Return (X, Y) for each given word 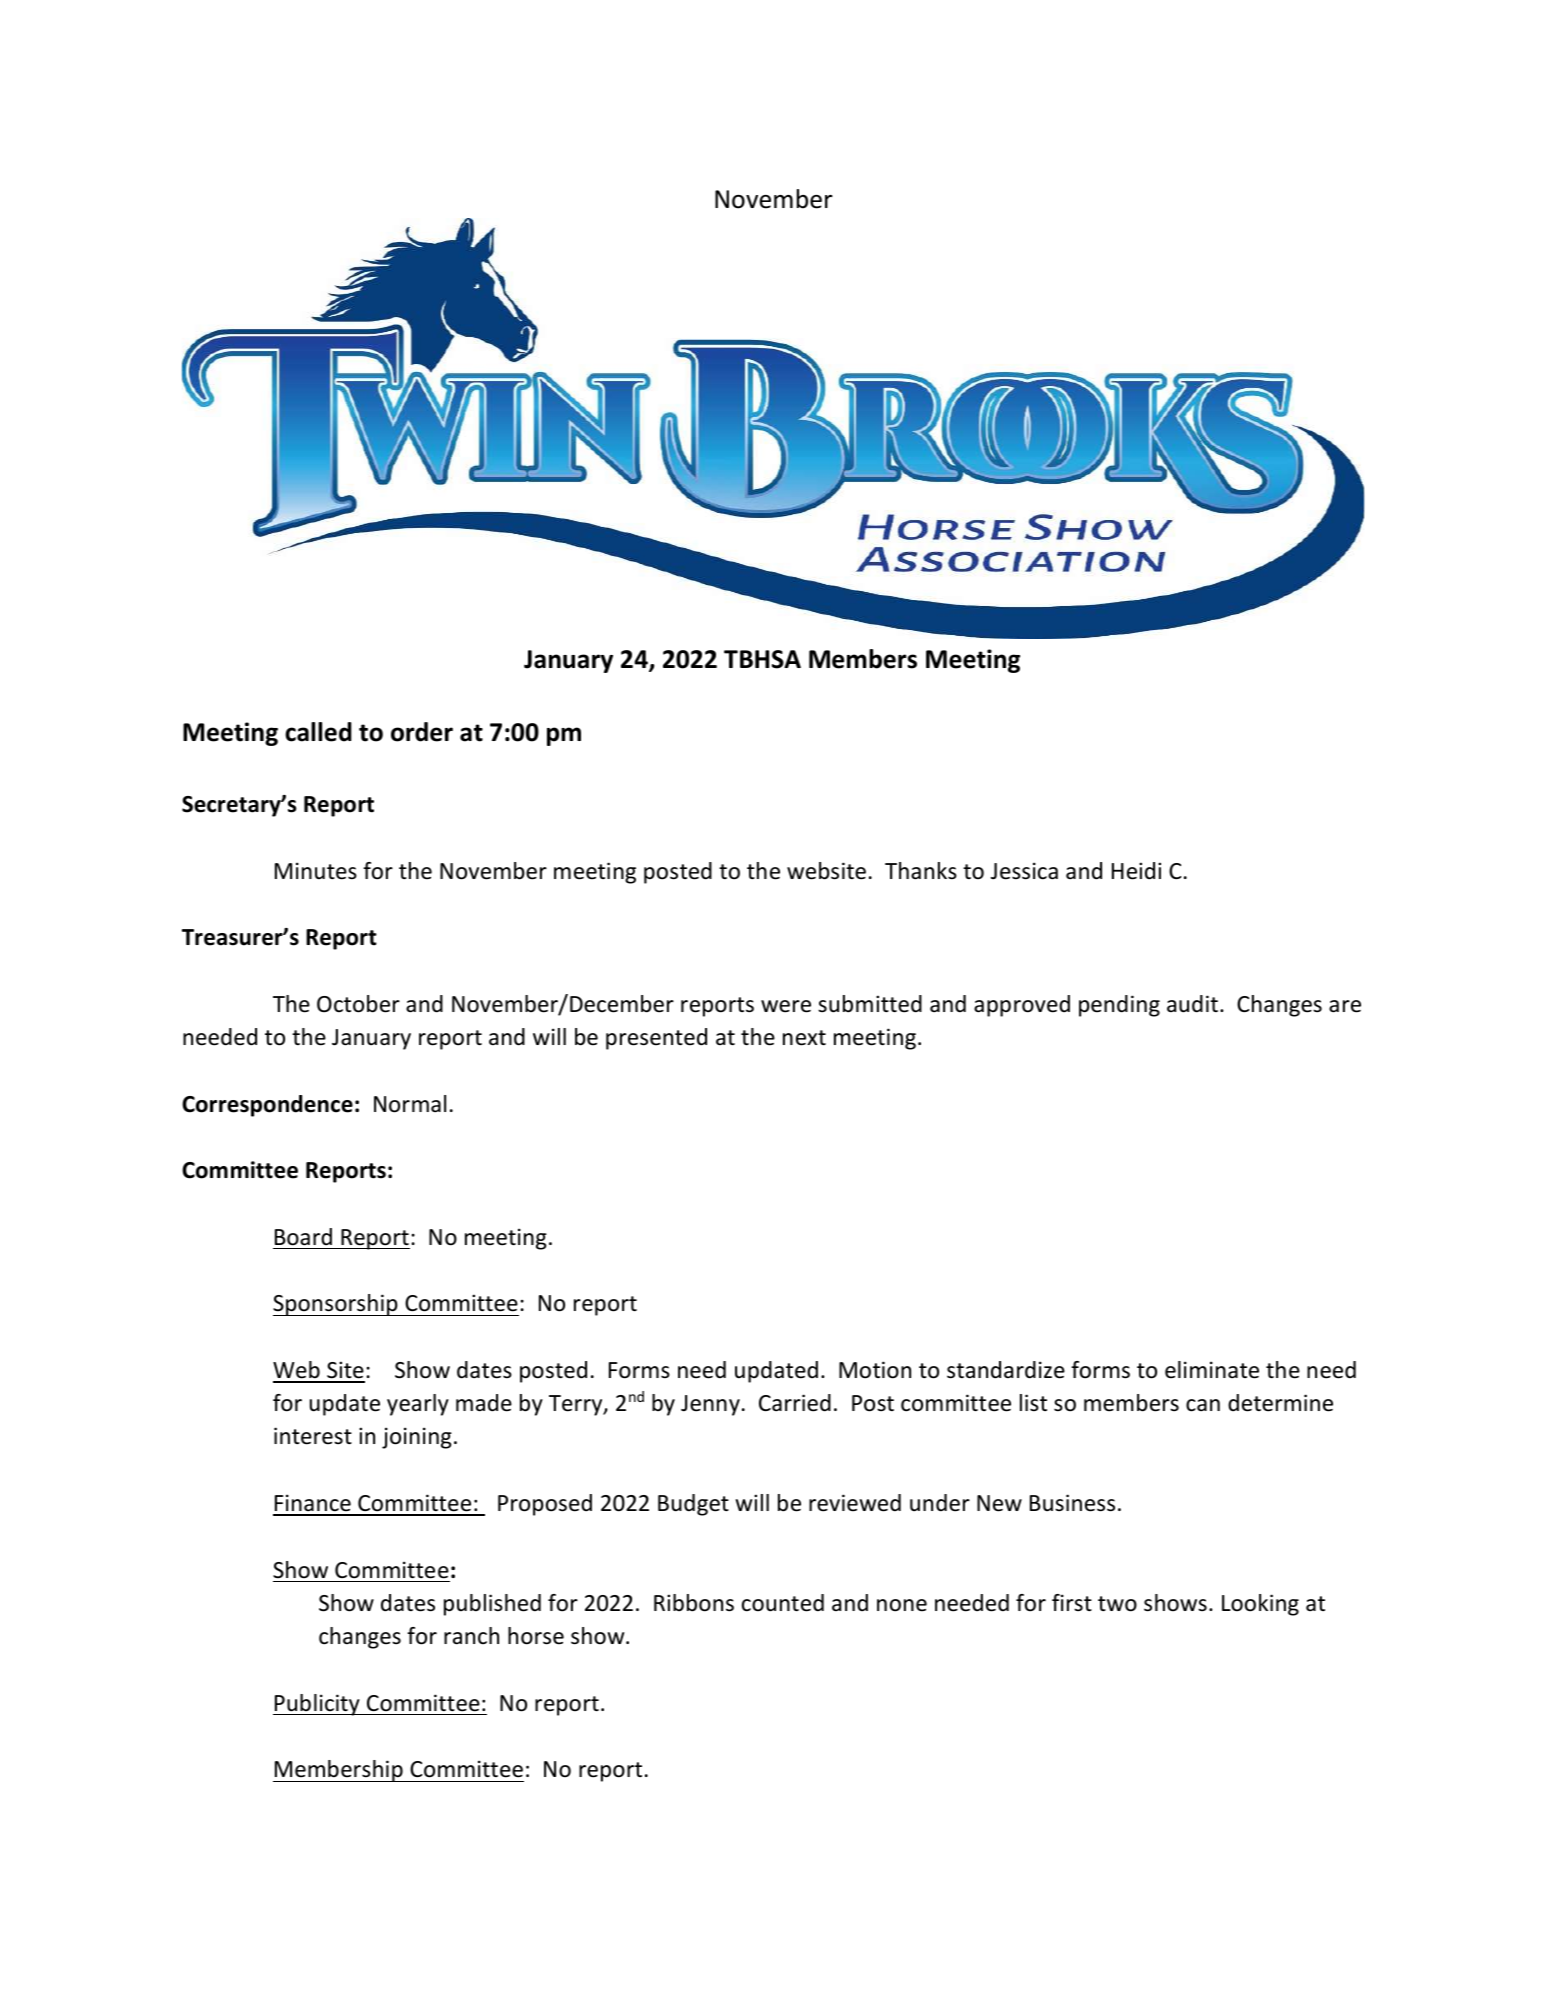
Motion (875, 1370)
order (422, 732)
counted (783, 1603)
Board (303, 1237)
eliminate (1212, 1370)
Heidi (1136, 871)
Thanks (921, 871)
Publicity (317, 1705)
